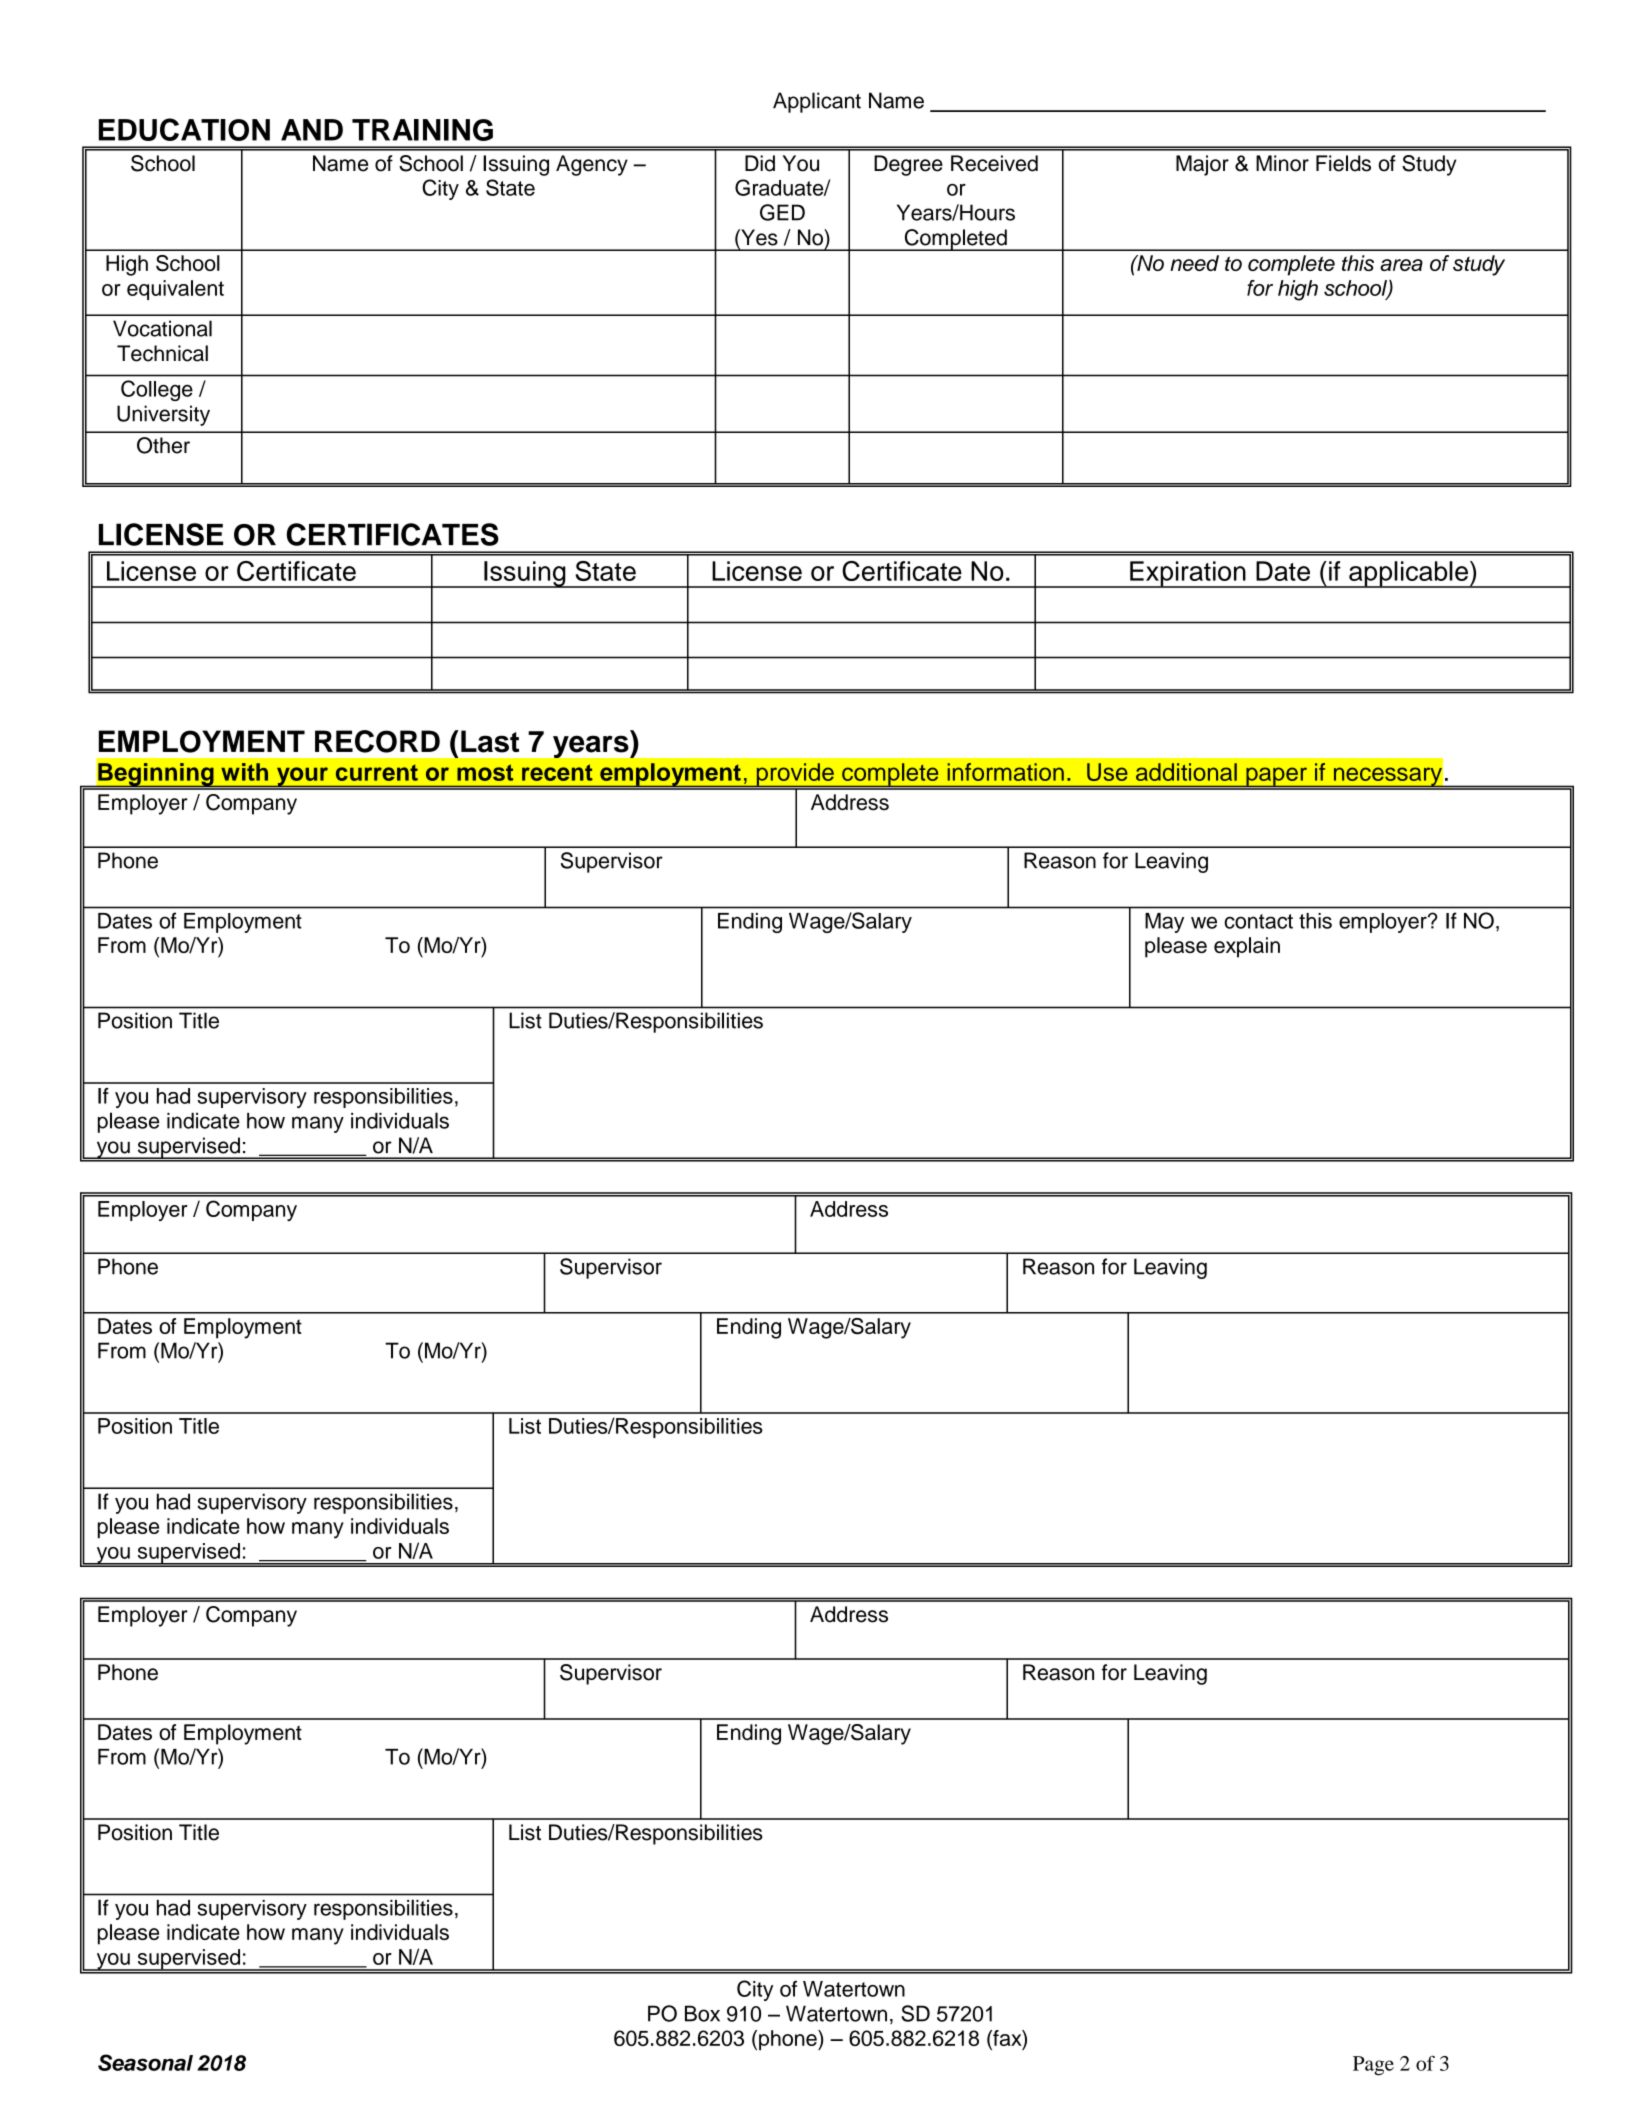  Describe the element at coordinates (244, 772) in the document. I see `with` at that location.
